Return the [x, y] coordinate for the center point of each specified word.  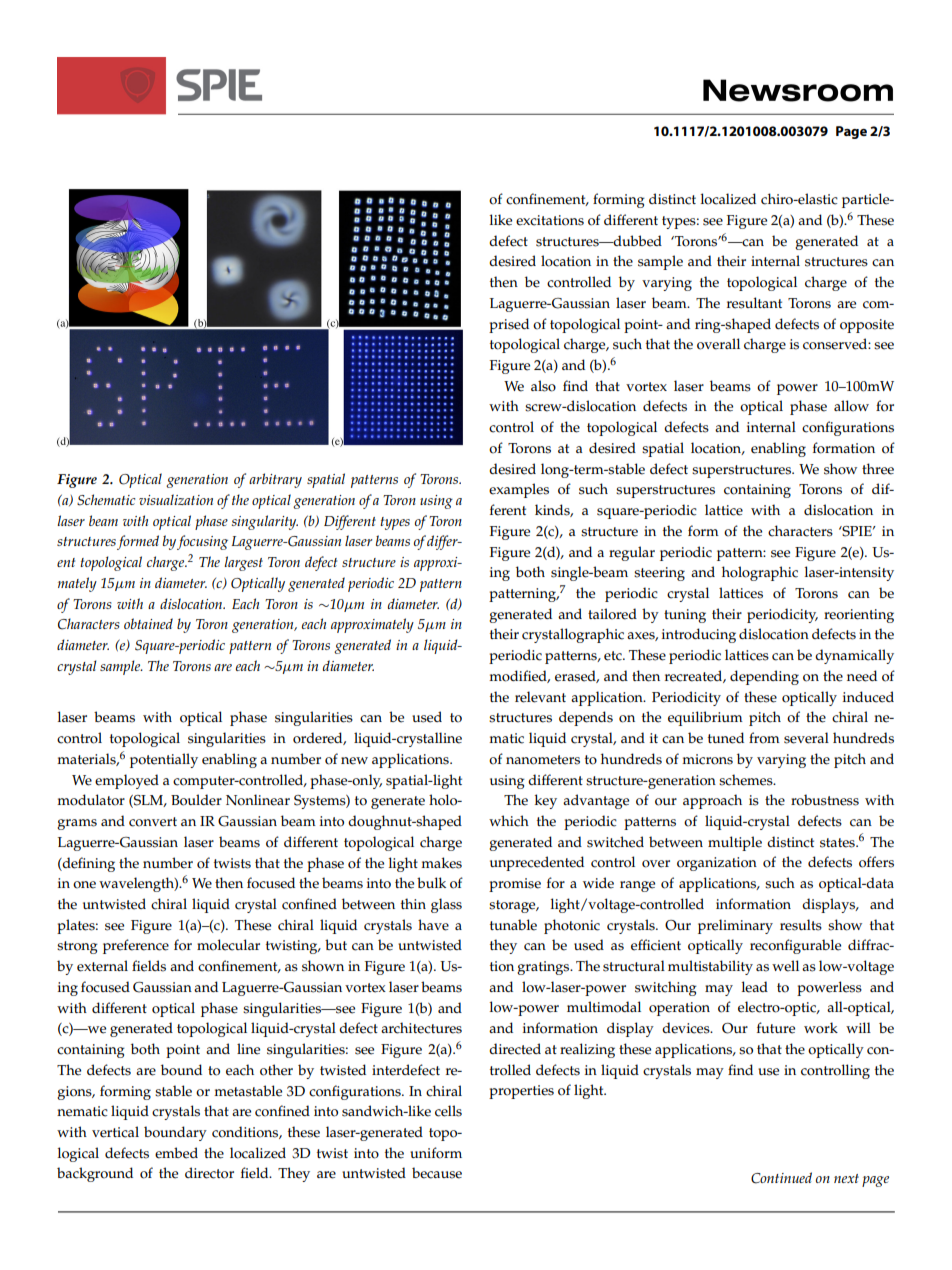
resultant [754, 303]
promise [515, 885]
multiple [735, 843]
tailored [612, 614]
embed [176, 1153]
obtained [148, 623]
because [437, 1173]
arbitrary [275, 480]
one [84, 885]
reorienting [859, 616]
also [543, 386]
